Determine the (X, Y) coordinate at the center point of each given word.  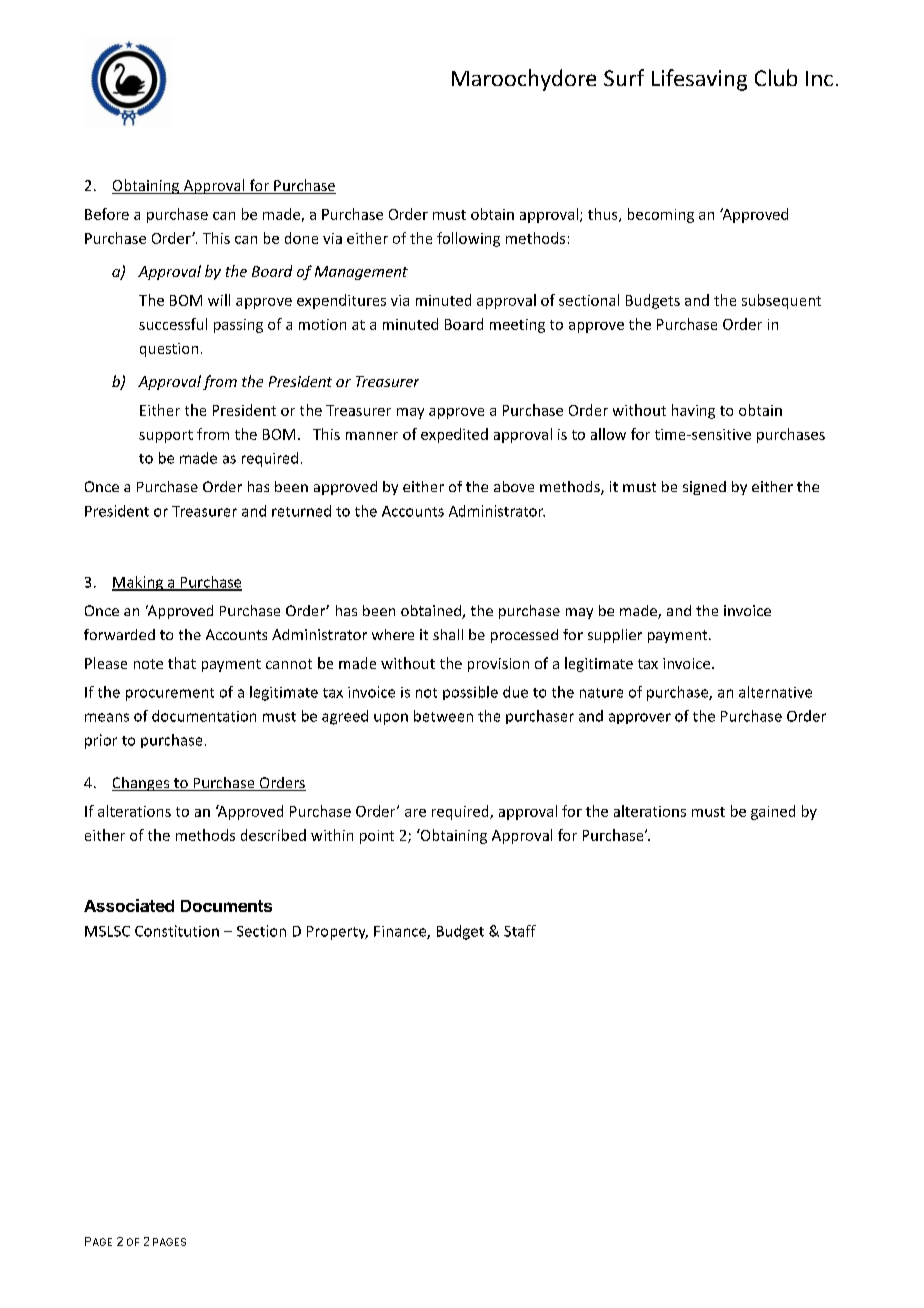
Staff (520, 931)
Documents (226, 906)
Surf (624, 77)
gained (773, 812)
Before (107, 214)
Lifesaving (699, 80)
